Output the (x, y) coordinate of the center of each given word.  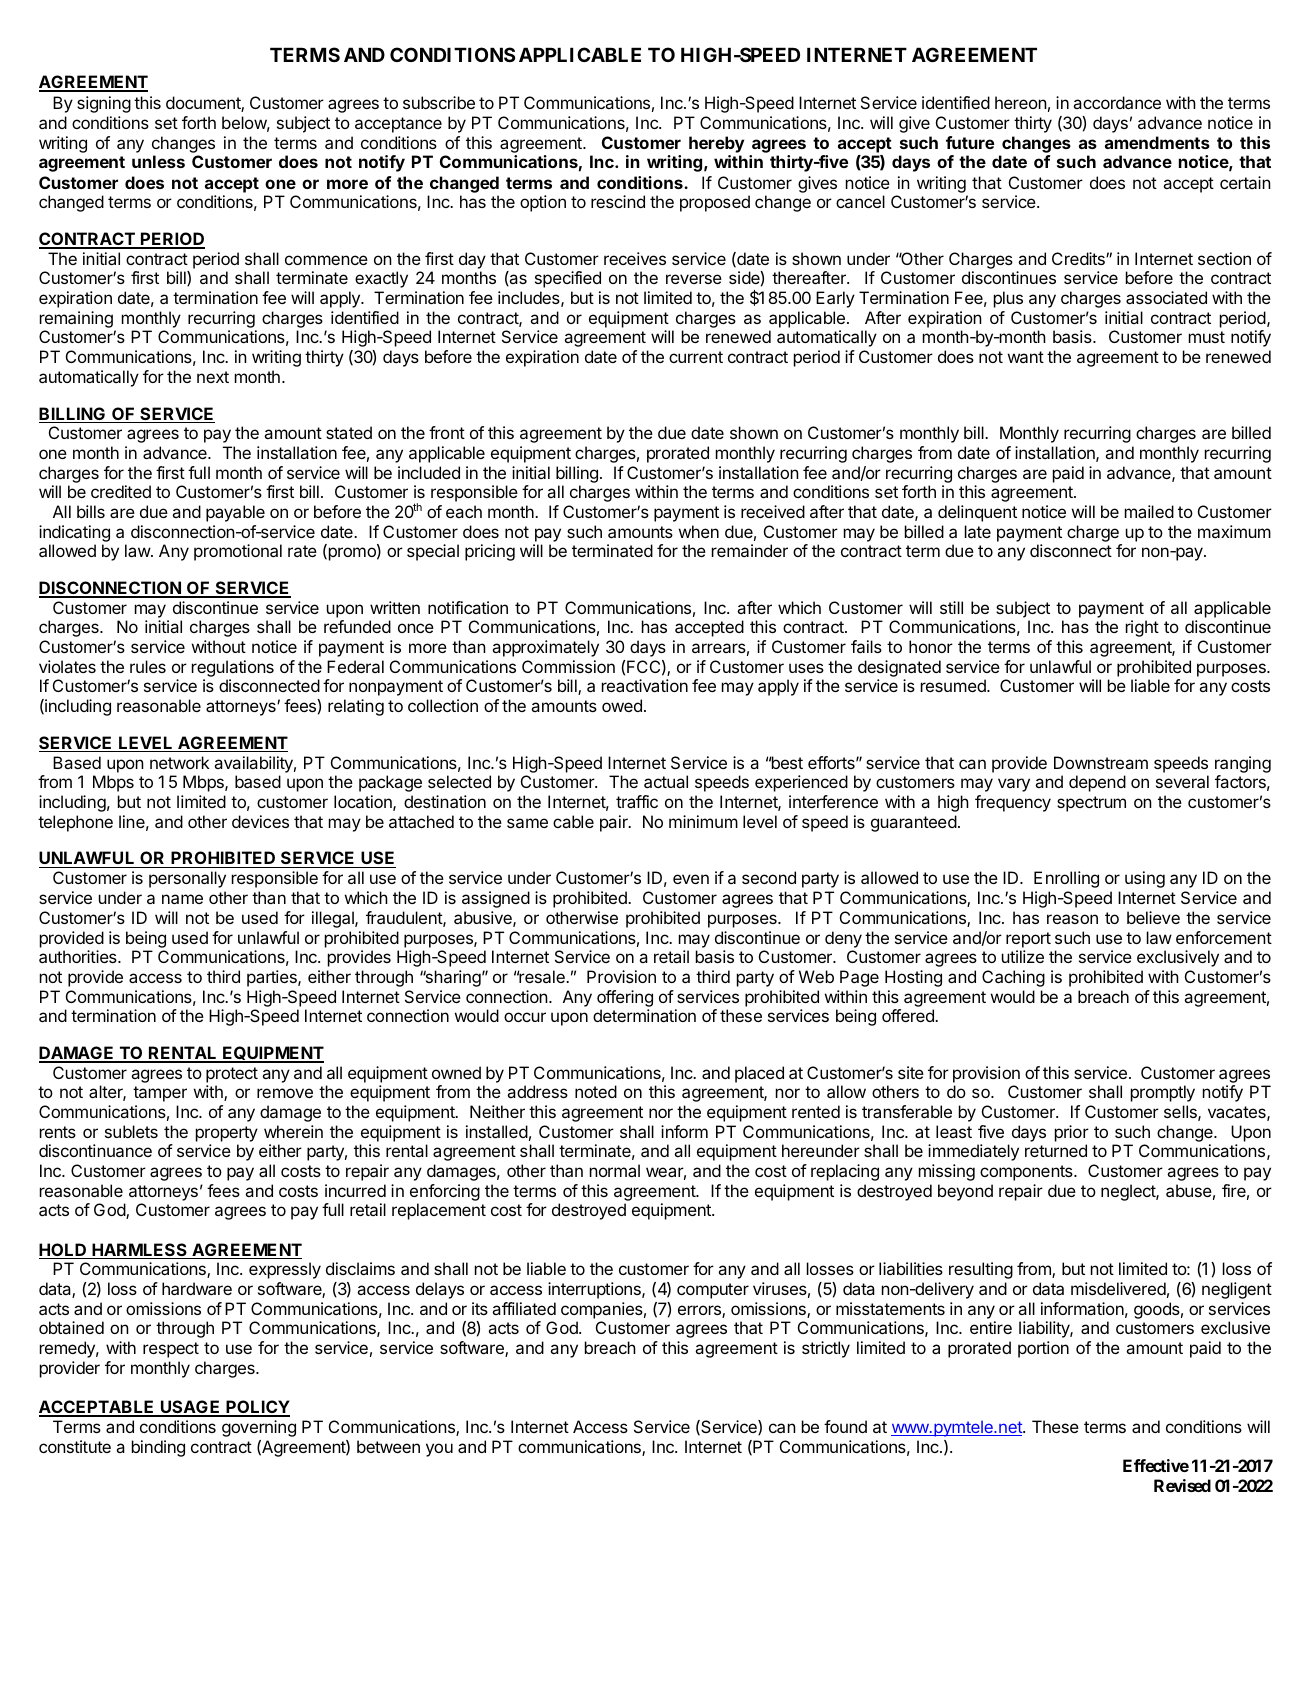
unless (158, 161)
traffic (637, 801)
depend (1097, 783)
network (180, 762)
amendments (1157, 142)
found (845, 1426)
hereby (716, 146)
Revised (1182, 1485)
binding (158, 1448)
